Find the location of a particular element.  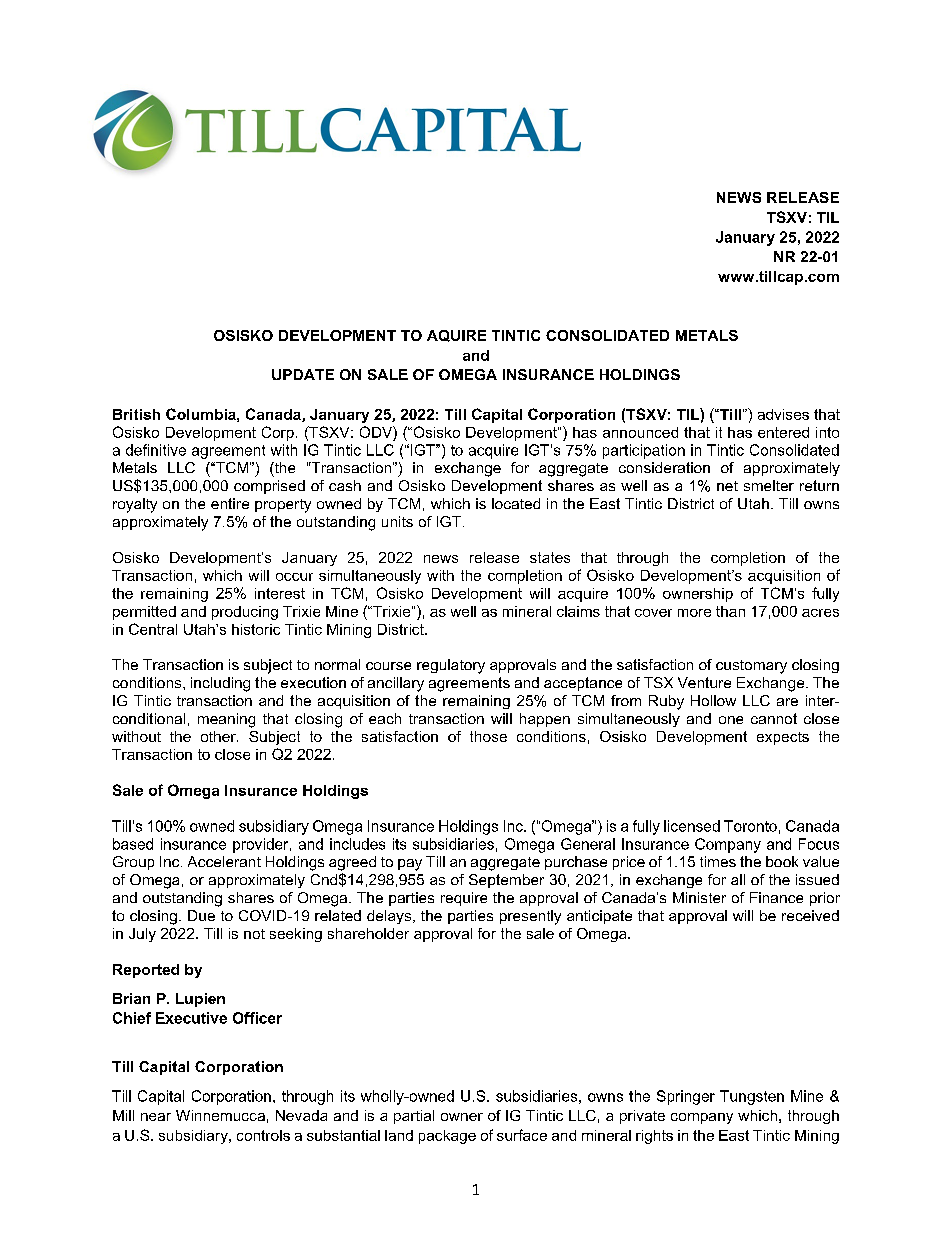

advises is located at coordinates (783, 414).
